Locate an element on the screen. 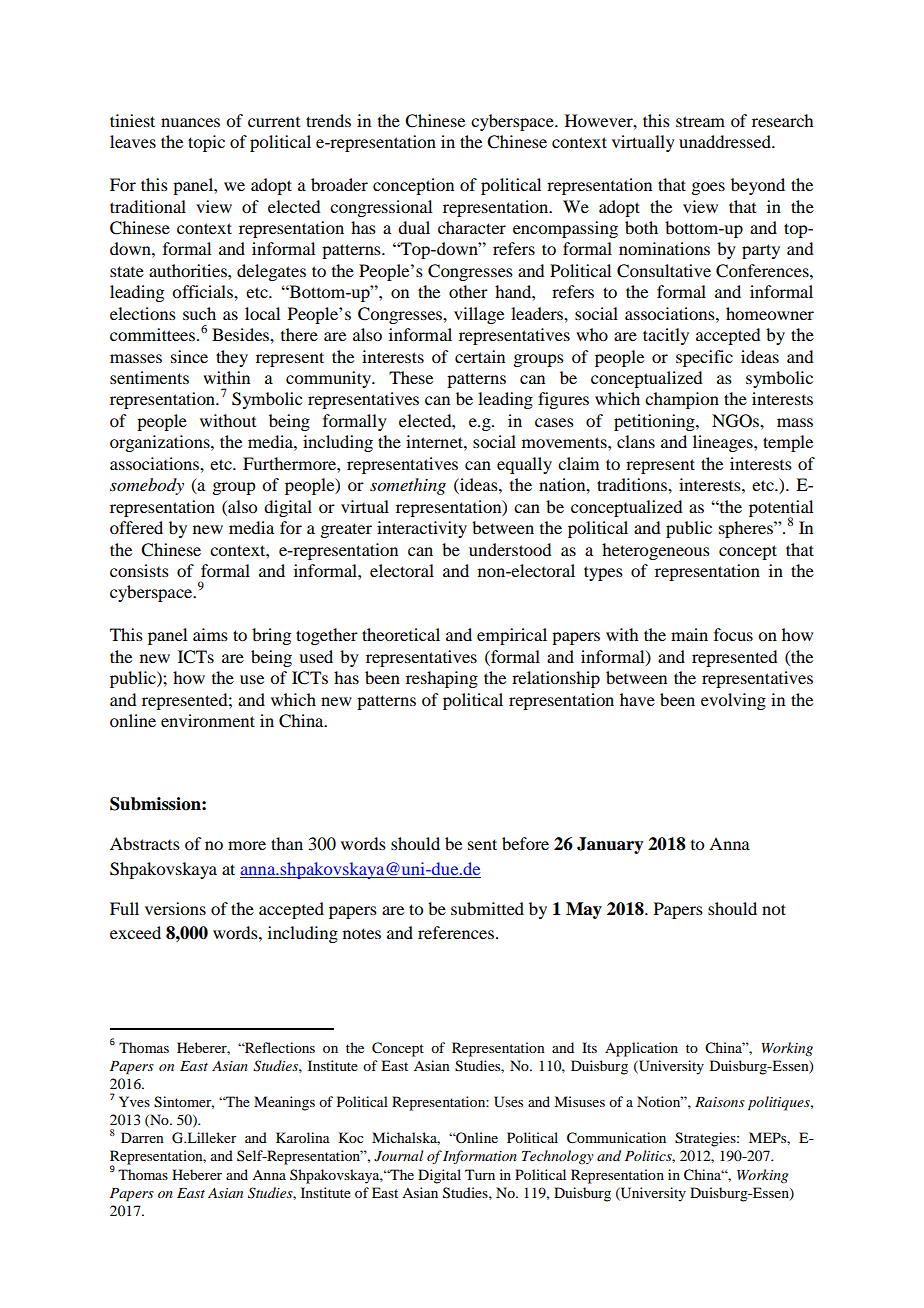 The height and width of the screenshot is (1308, 924). character is located at coordinates (472, 227).
